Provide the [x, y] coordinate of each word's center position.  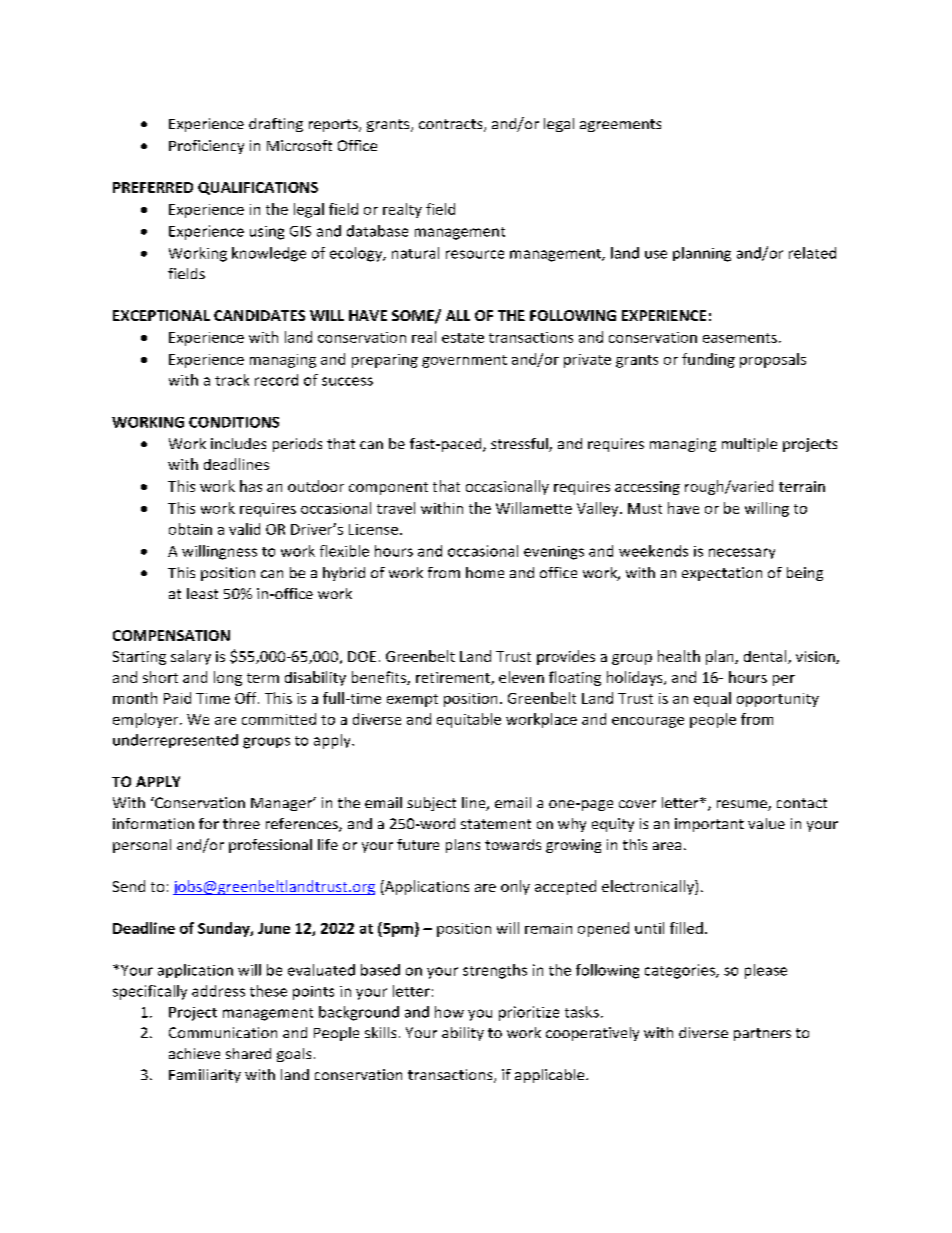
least [202, 593]
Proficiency [206, 147]
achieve [194, 1053]
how [449, 1012]
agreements [620, 125]
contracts [452, 125]
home [485, 572]
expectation [722, 574]
